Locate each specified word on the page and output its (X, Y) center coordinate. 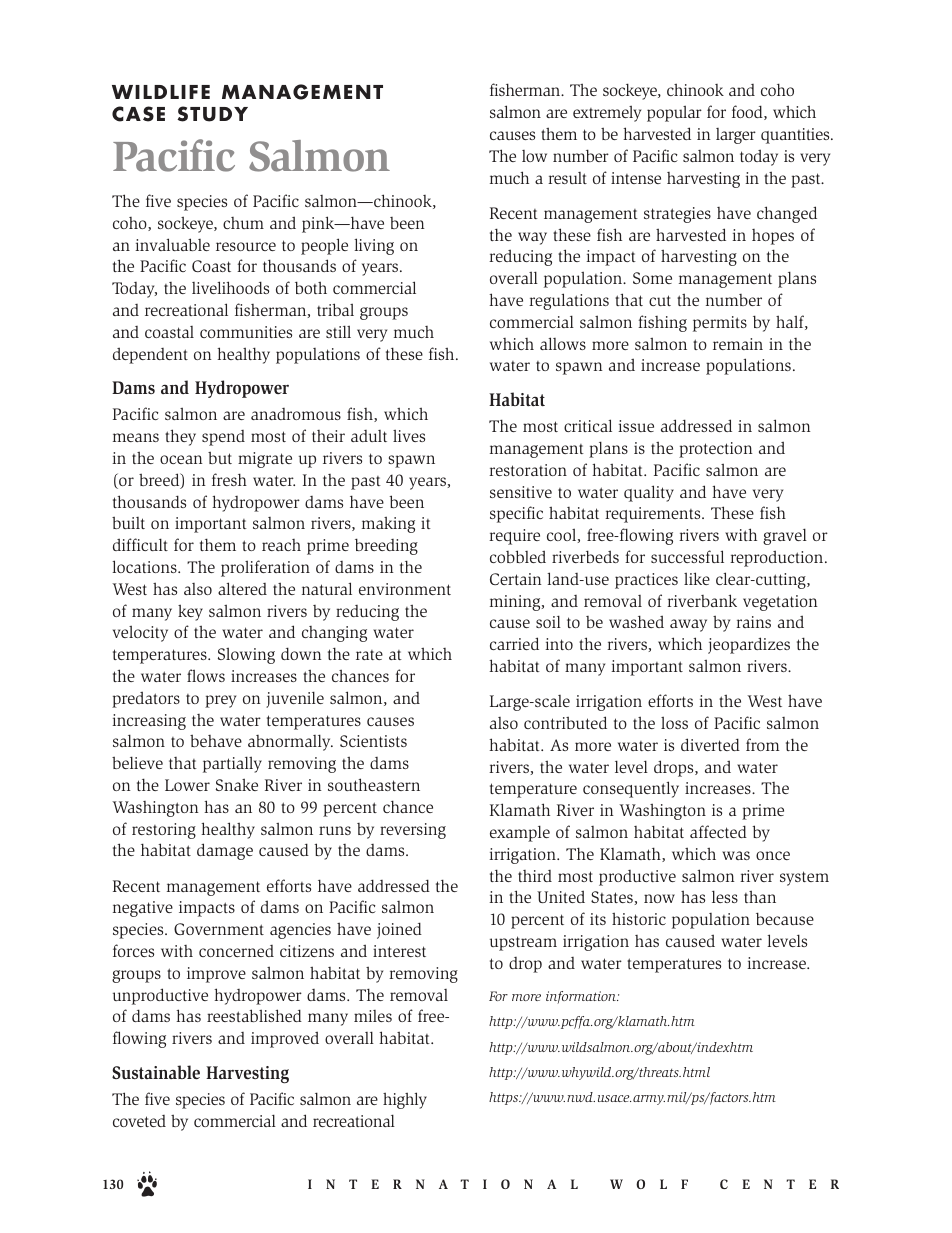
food (748, 112)
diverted (710, 744)
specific (516, 514)
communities (246, 332)
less (725, 896)
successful (687, 556)
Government (219, 929)
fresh (229, 479)
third (535, 876)
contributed (565, 722)
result (567, 178)
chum (243, 223)
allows (563, 343)
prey (220, 701)
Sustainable (156, 1072)
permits (720, 324)
